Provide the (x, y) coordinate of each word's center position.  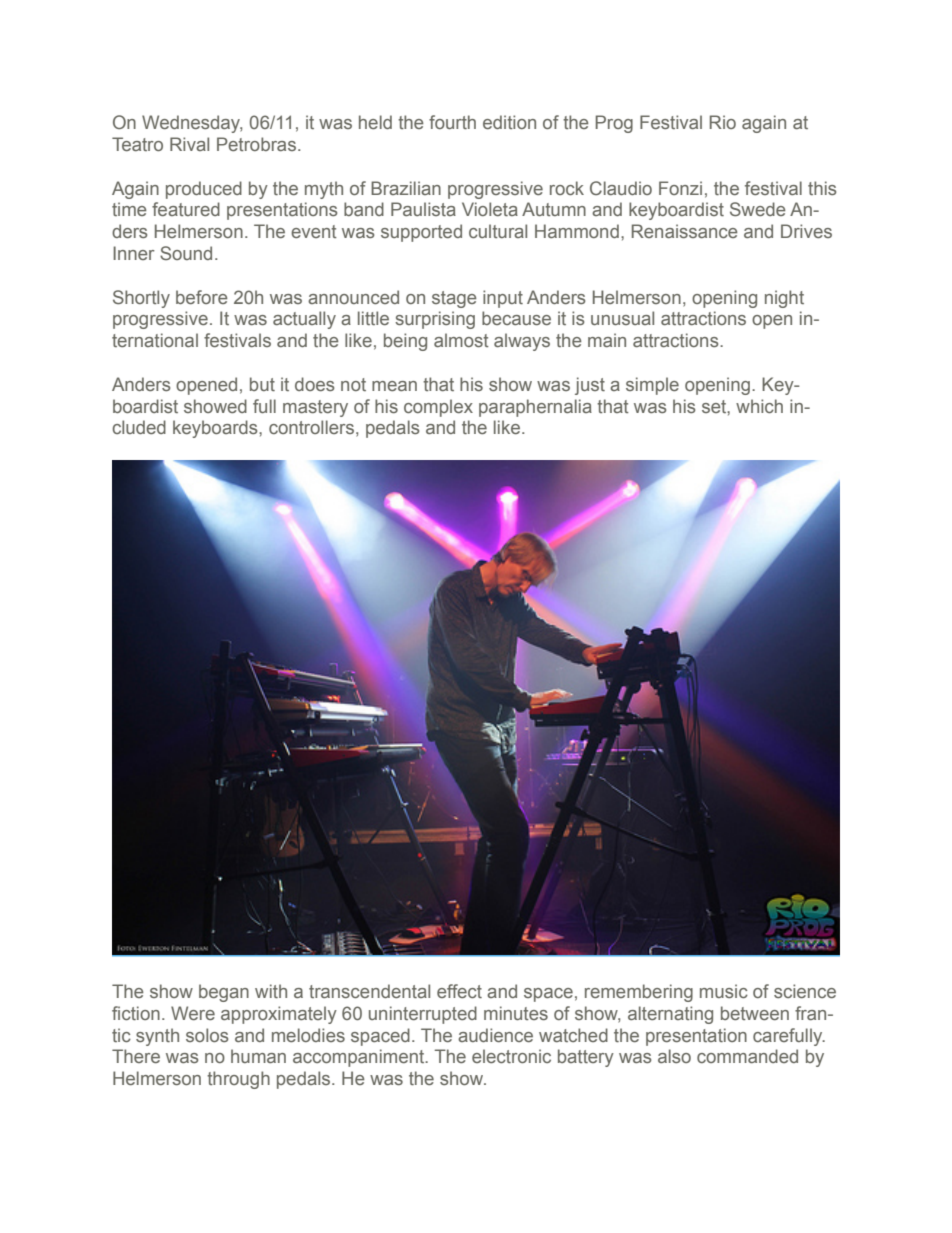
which (759, 406)
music (724, 991)
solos (207, 1035)
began (224, 993)
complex (438, 408)
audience (495, 1035)
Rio (723, 122)
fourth (452, 122)
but (262, 384)
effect (459, 991)
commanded (747, 1056)
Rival (189, 144)
